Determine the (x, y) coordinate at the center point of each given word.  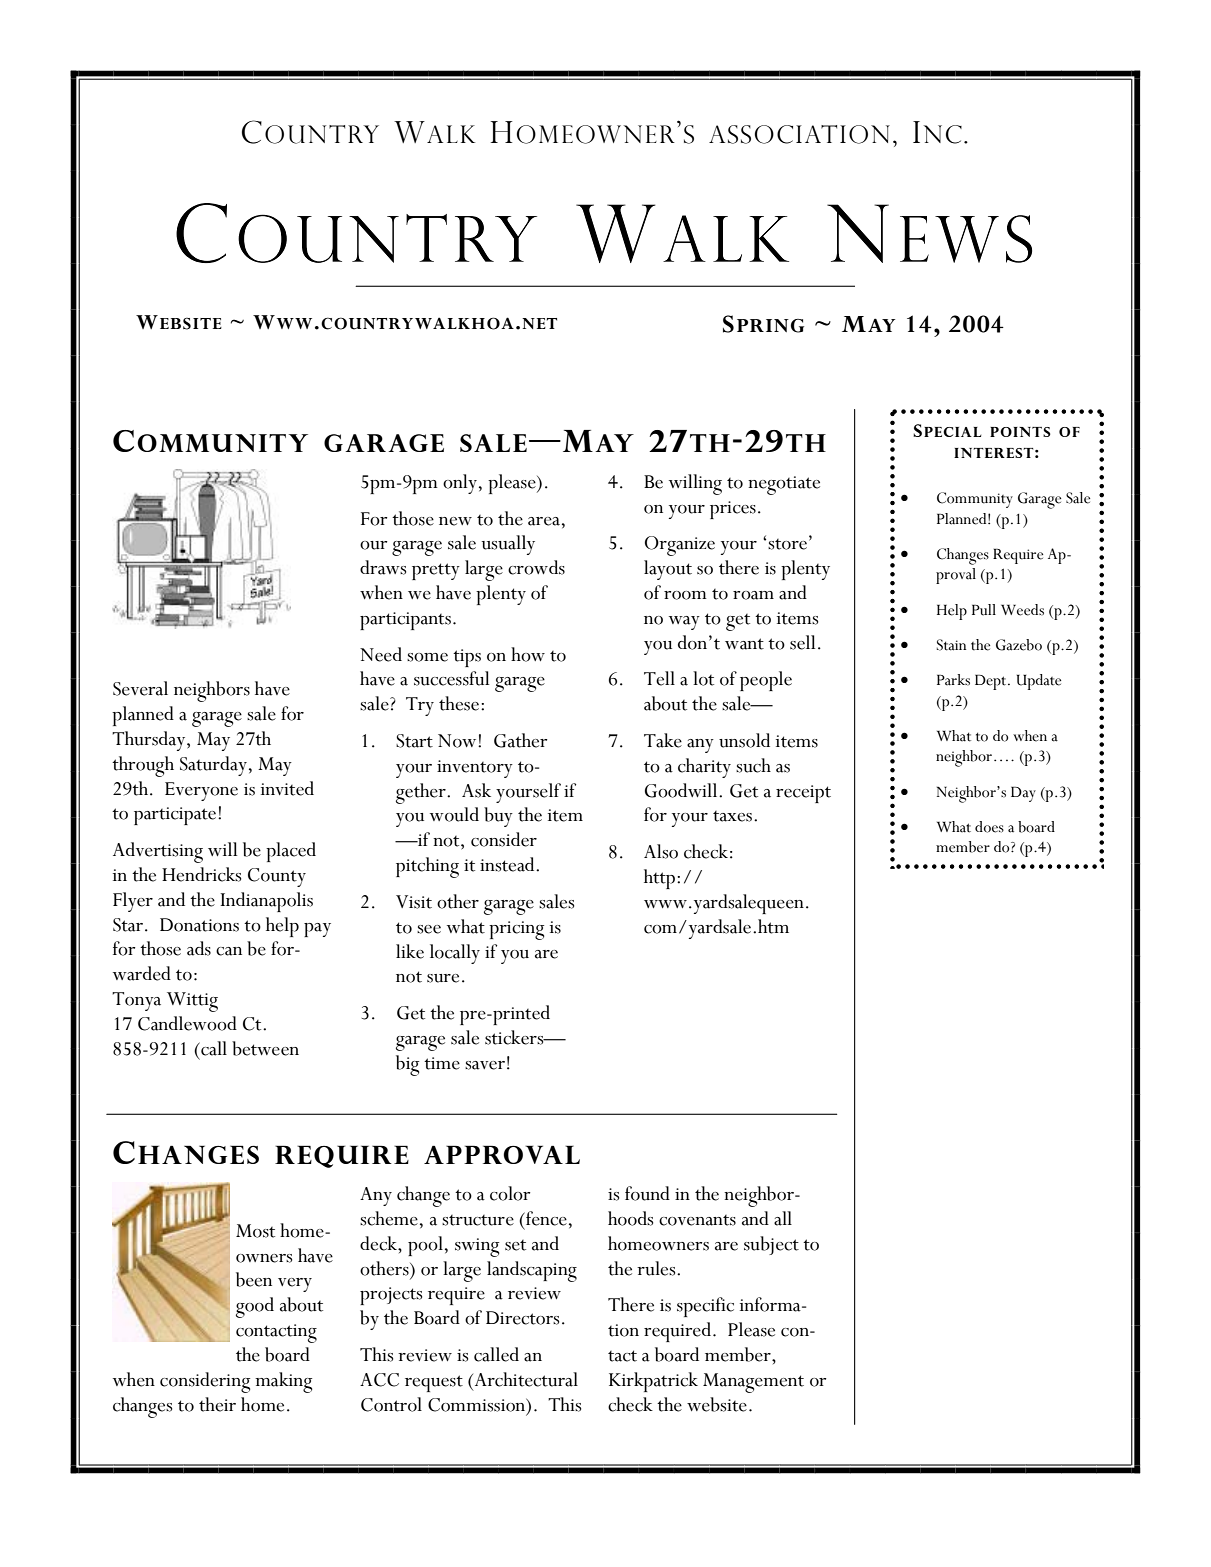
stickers (515, 1037)
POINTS (1020, 432)
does (989, 827)
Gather (520, 740)
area (544, 521)
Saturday (213, 766)
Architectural (525, 1379)
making (283, 1382)
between (265, 1048)
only (460, 484)
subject (771, 1245)
